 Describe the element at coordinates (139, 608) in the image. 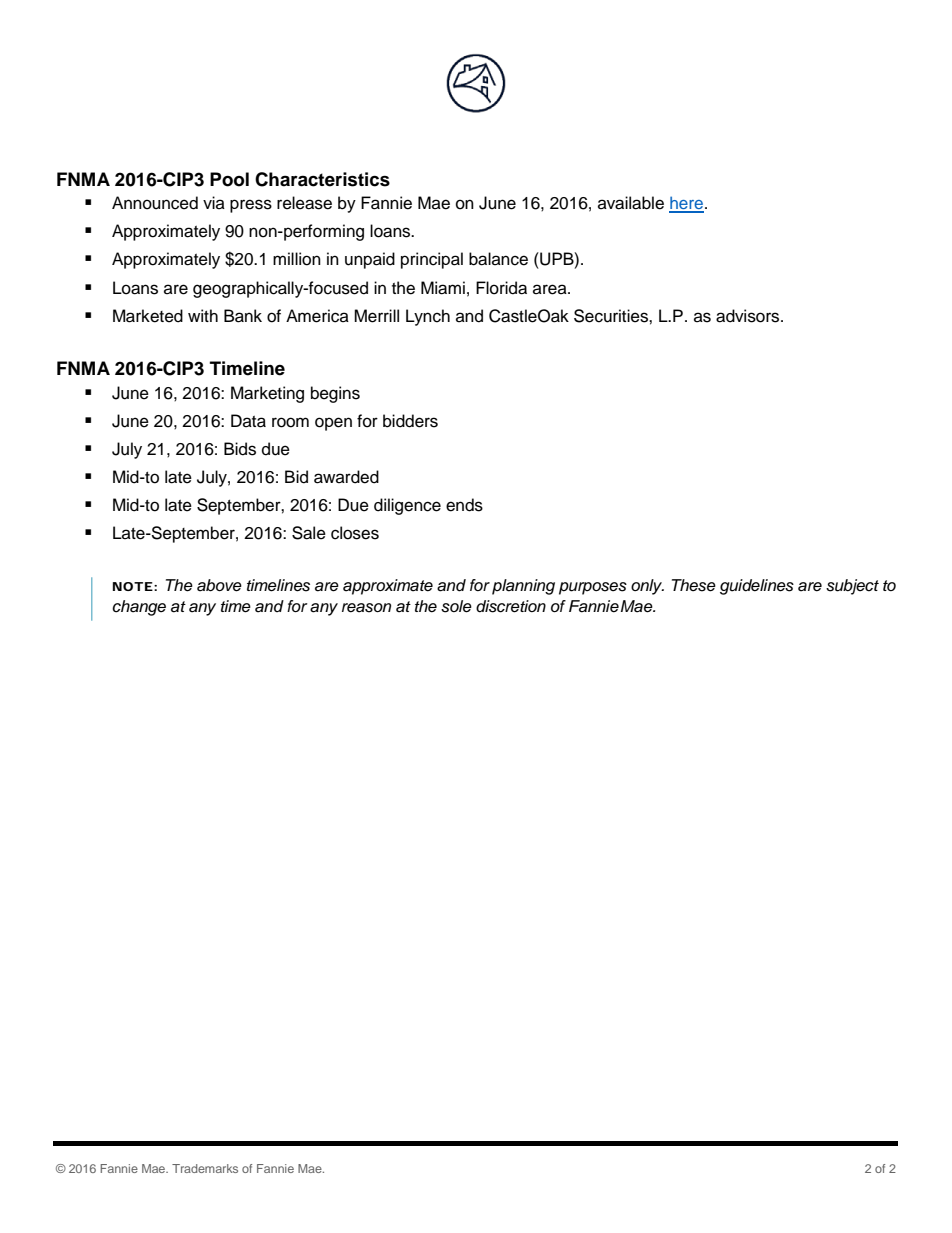

I see `change` at that location.
